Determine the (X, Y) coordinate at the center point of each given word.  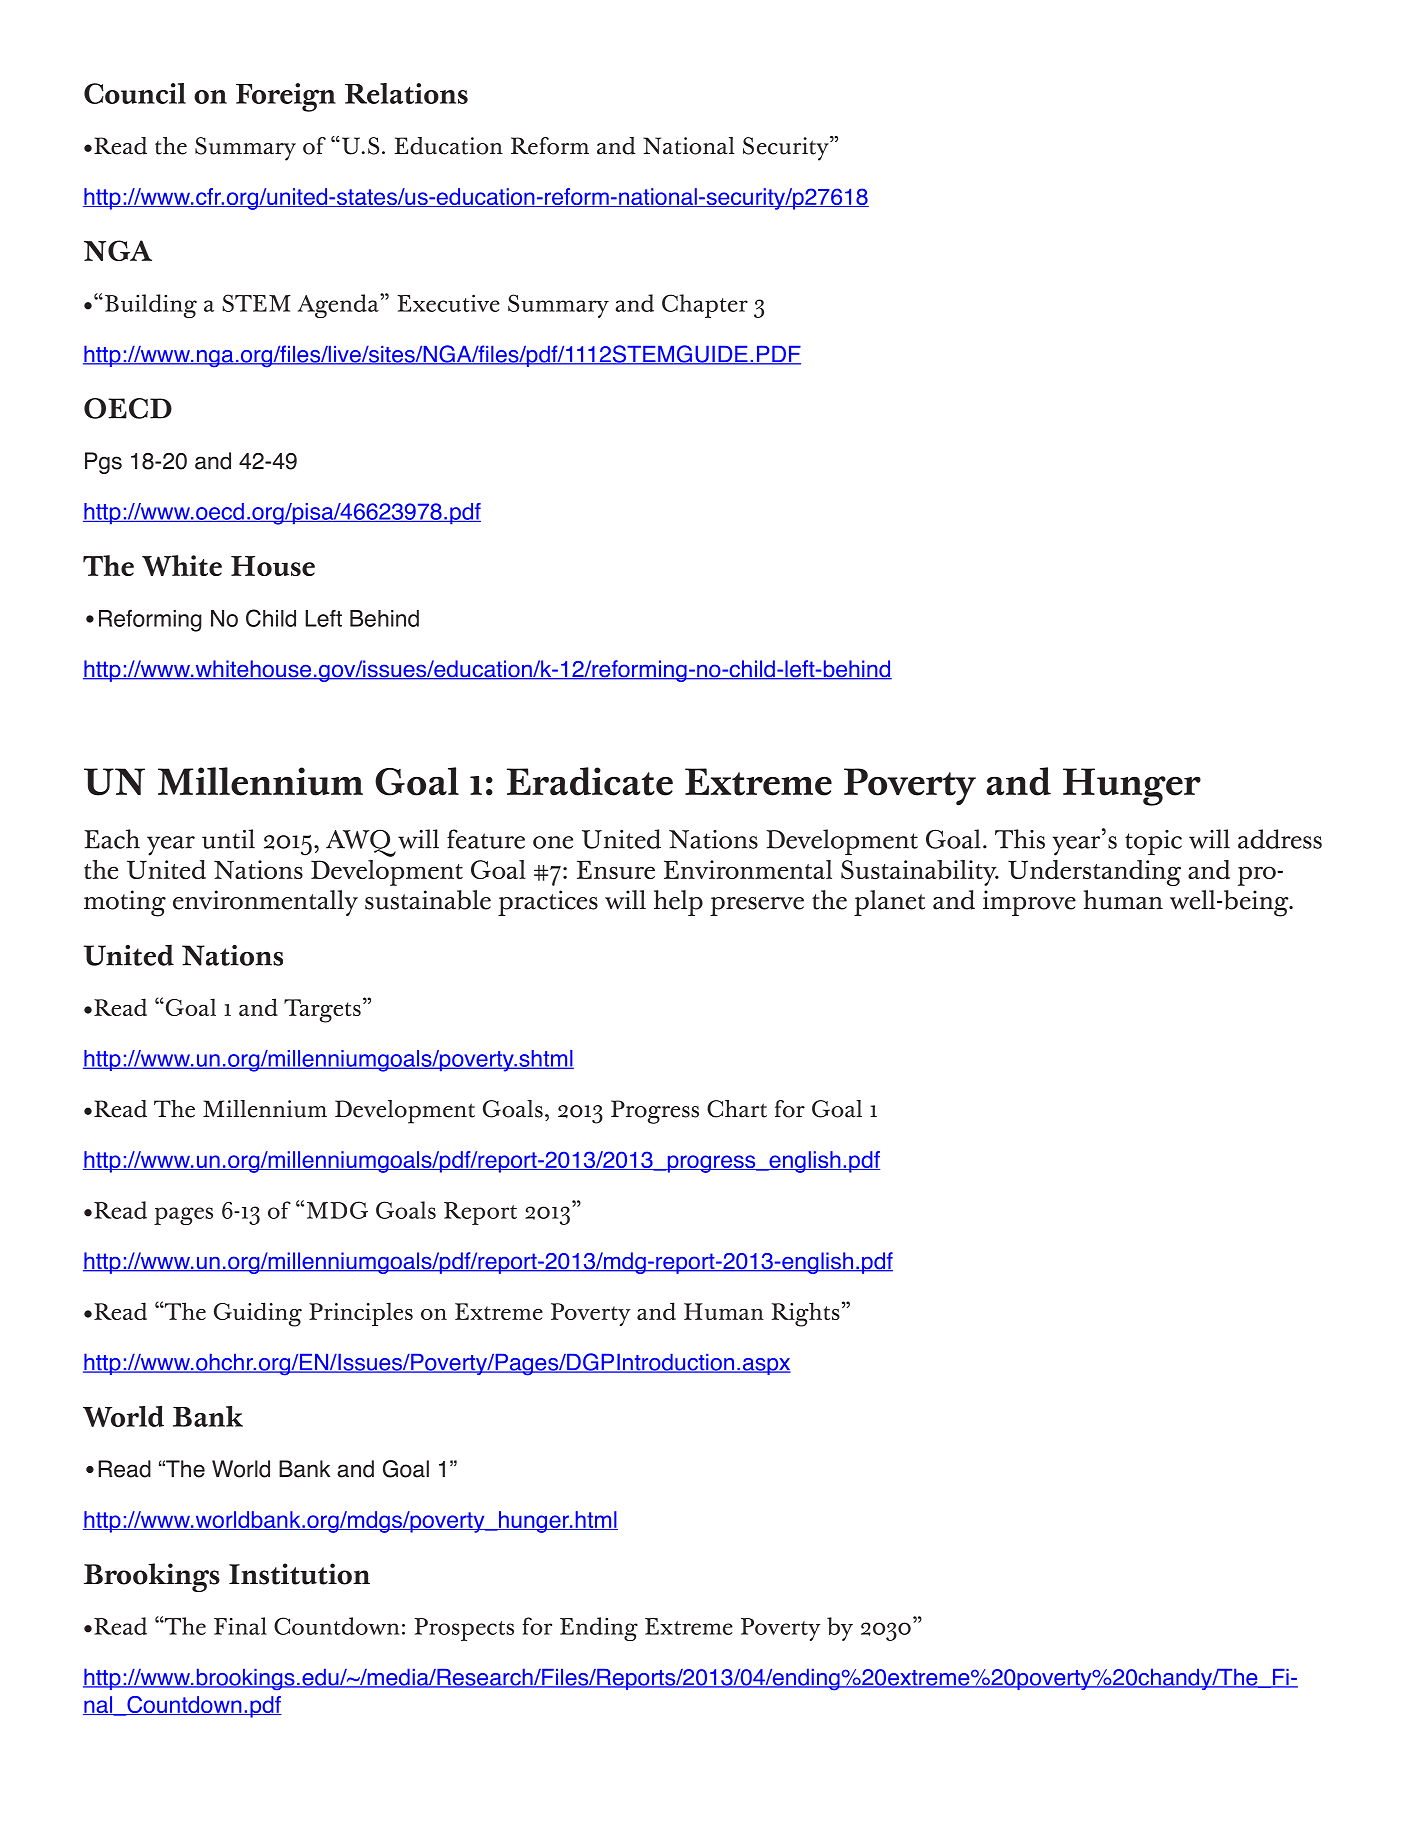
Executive (448, 303)
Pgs (103, 463)
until (228, 839)
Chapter (705, 306)
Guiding (258, 1314)
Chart (737, 1109)
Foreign (286, 97)
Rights (806, 1314)
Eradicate (590, 781)
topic (1153, 842)
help (678, 903)
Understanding (1094, 873)
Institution (299, 1574)
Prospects (464, 1629)
